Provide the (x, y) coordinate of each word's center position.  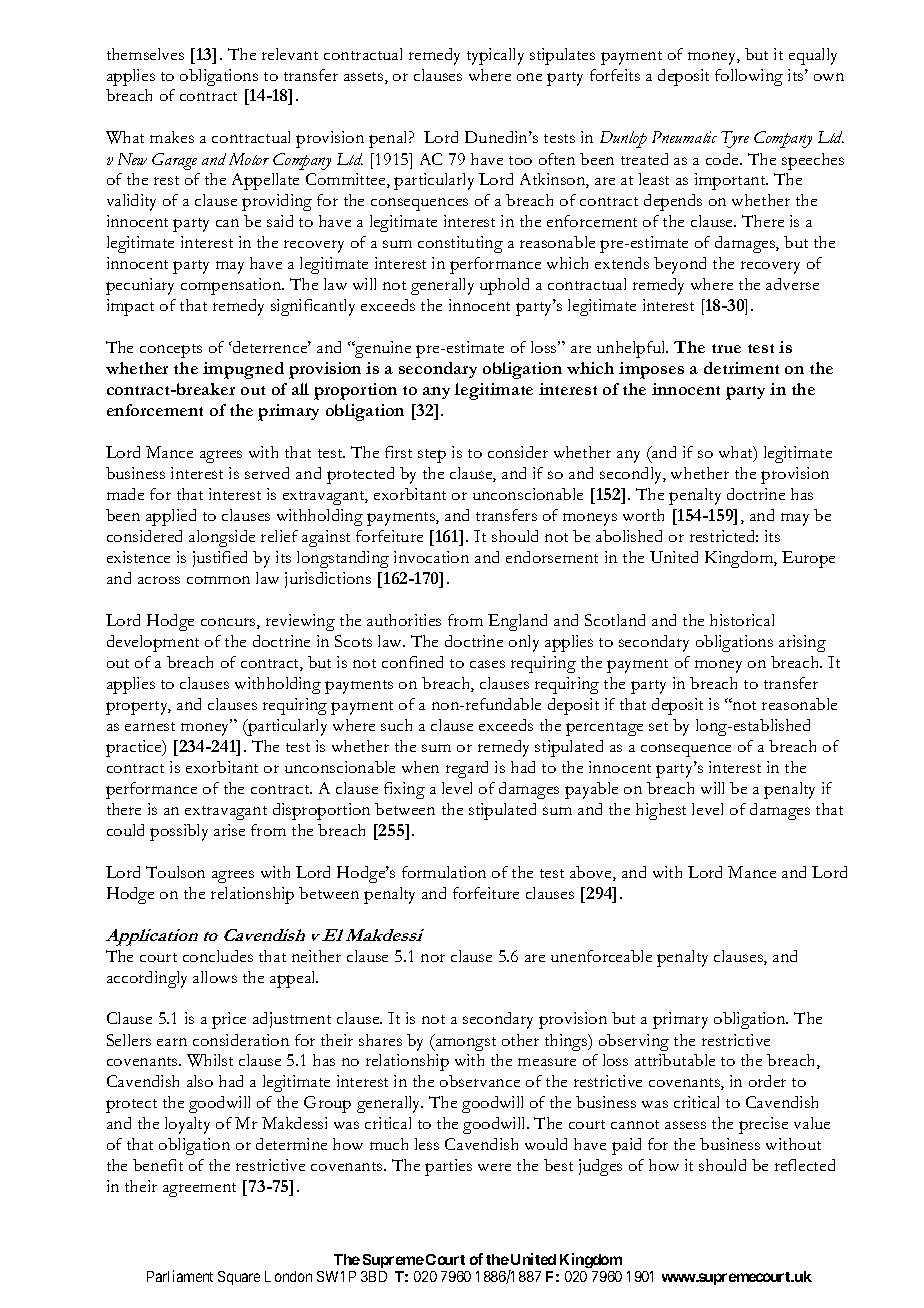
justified (220, 559)
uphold (504, 286)
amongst (464, 1043)
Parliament (180, 1276)
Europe (808, 559)
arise (229, 830)
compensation (232, 286)
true (726, 348)
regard (467, 769)
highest (661, 811)
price (229, 1020)
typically (495, 56)
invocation (431, 557)
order (767, 1081)
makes (172, 137)
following (749, 77)
